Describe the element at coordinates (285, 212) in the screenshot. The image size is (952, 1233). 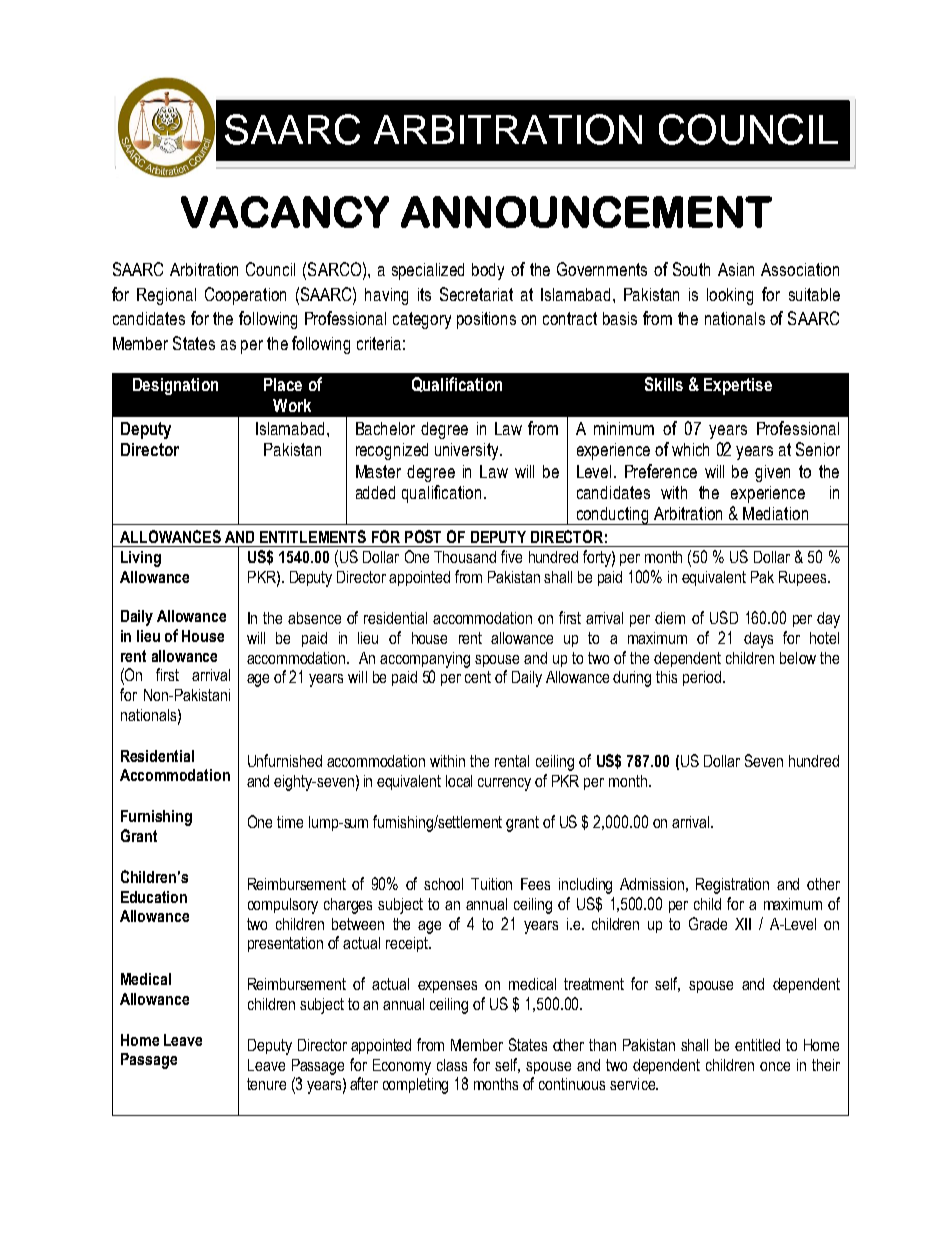
I see `VACANCY` at that location.
